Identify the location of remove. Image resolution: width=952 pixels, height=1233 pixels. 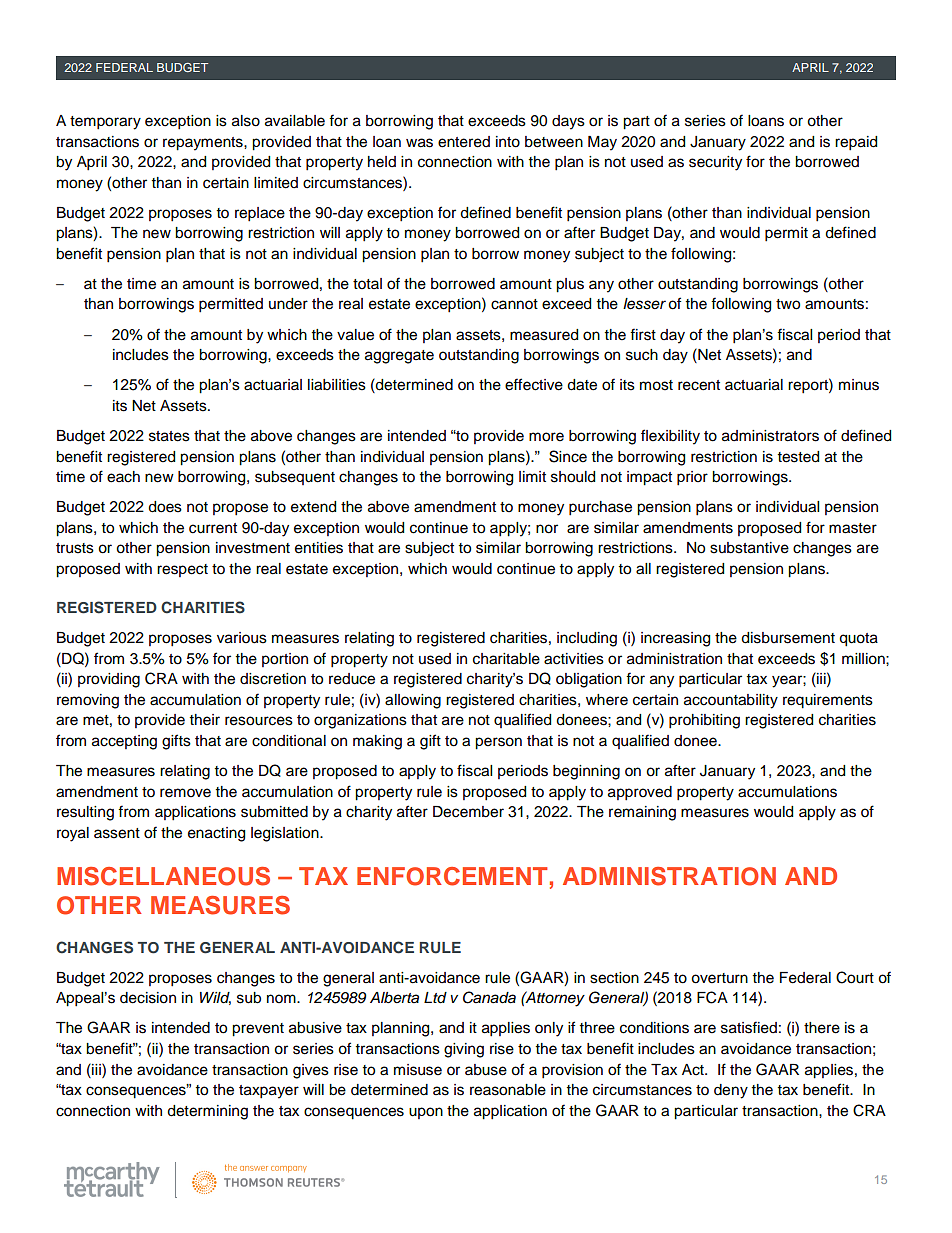
(185, 793).
